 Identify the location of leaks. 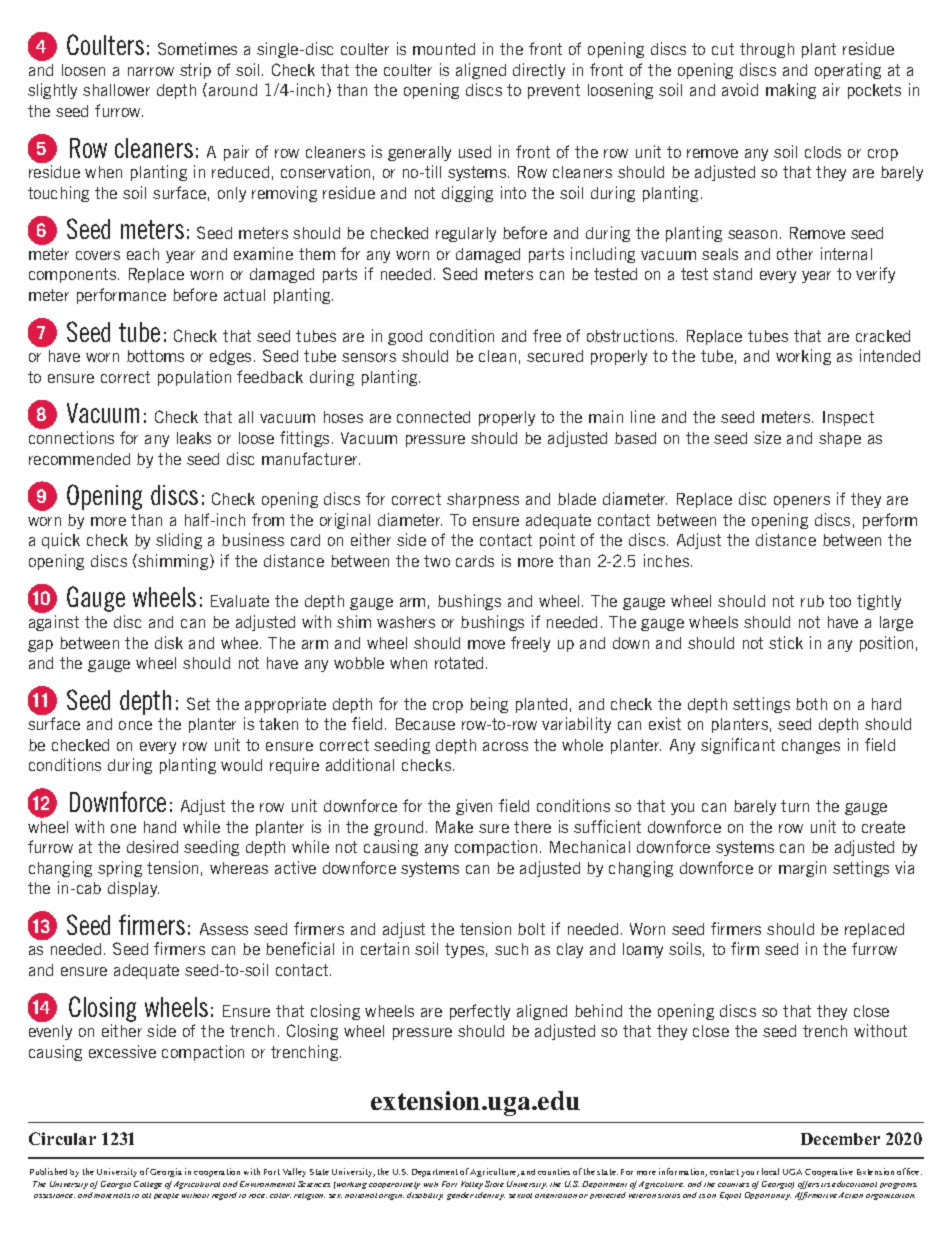
(194, 438).
